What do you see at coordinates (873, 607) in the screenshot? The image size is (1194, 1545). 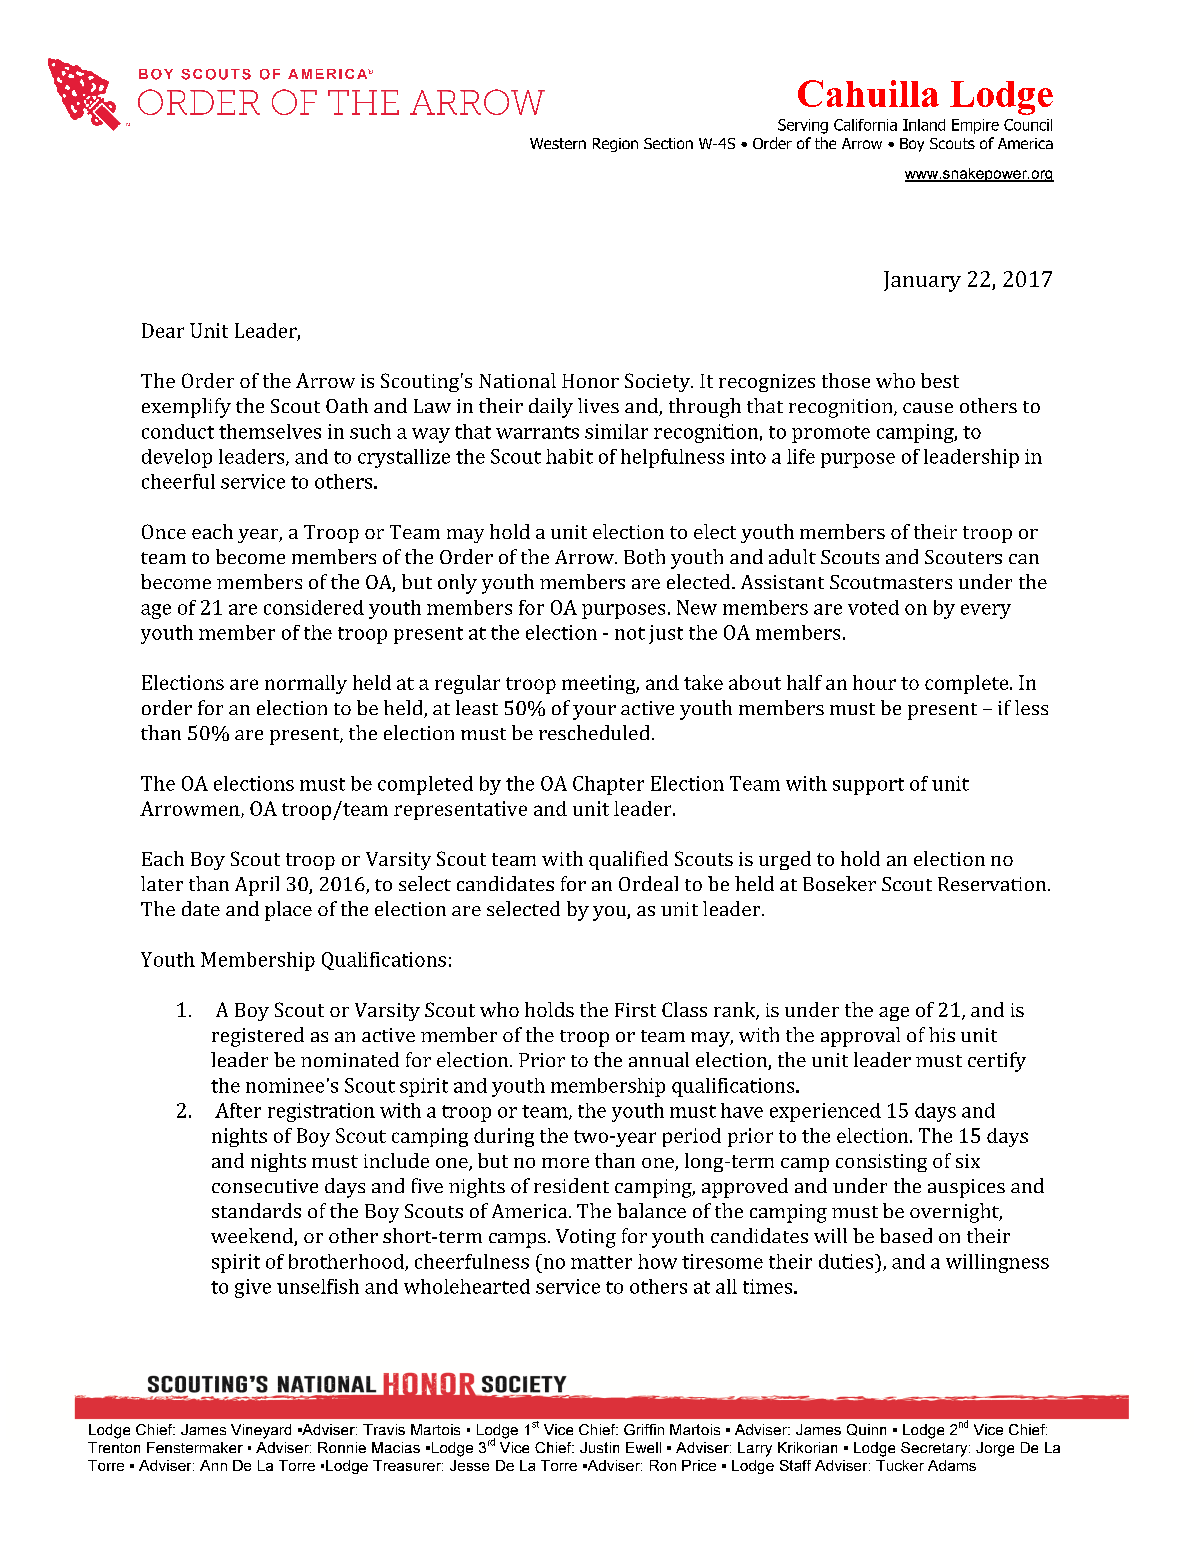 I see `voted` at bounding box center [873, 607].
